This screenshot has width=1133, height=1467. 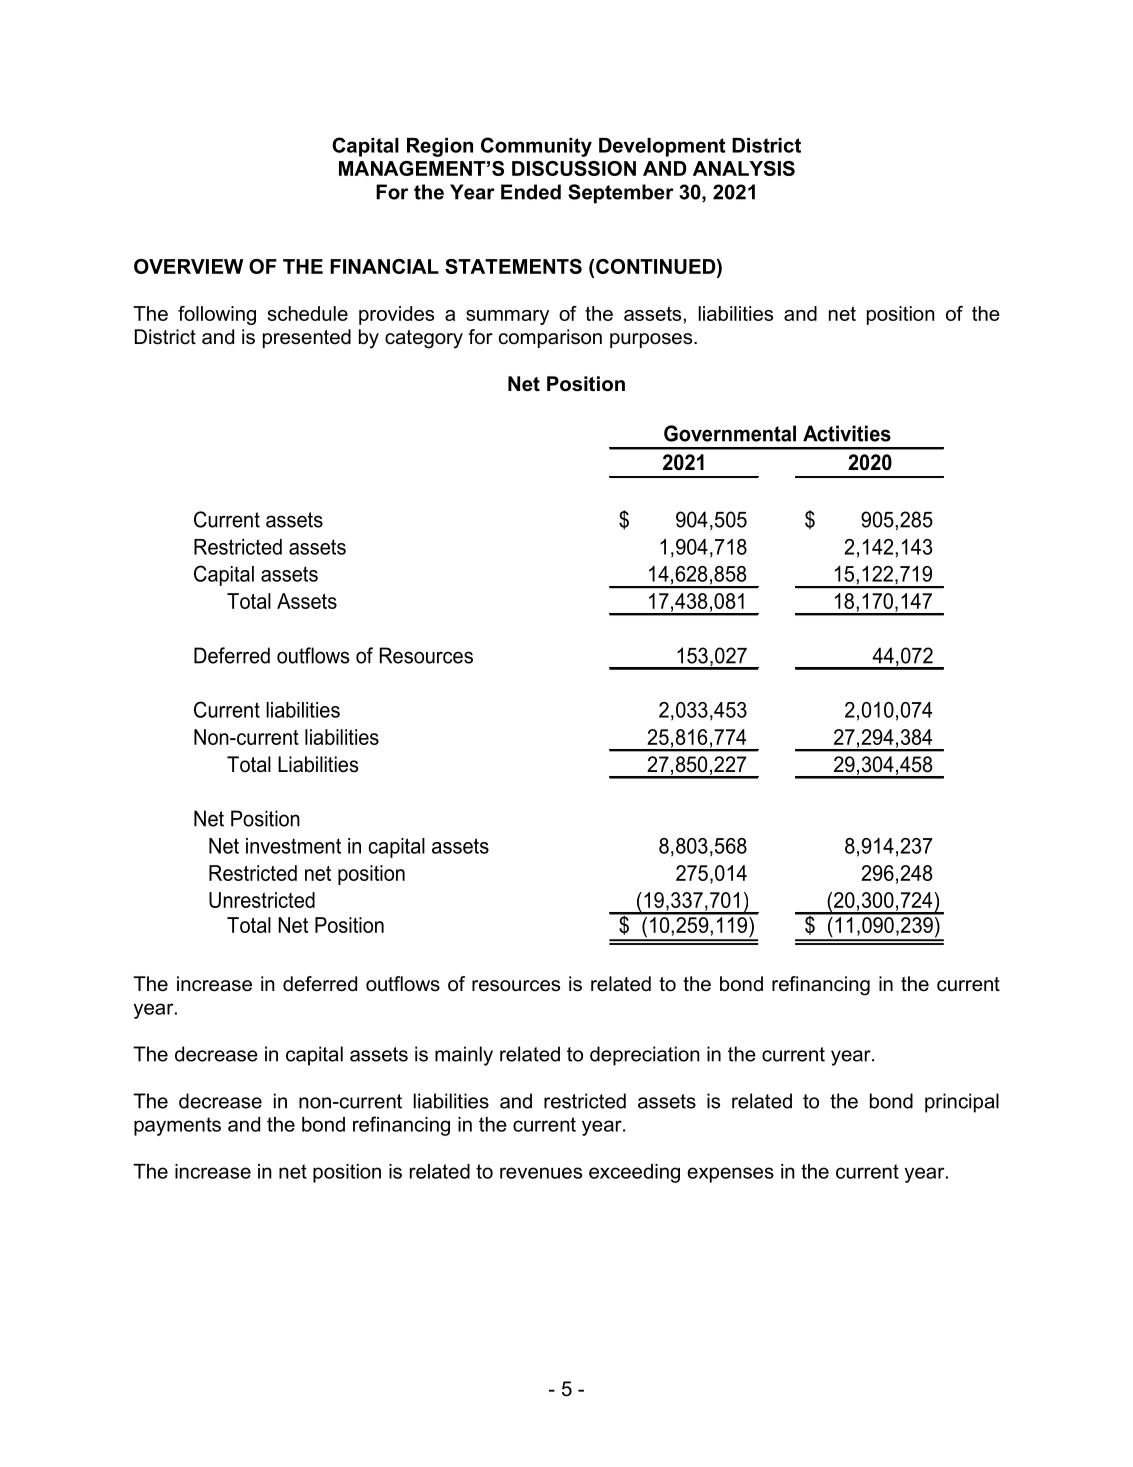 I want to click on Activities, so click(x=847, y=433).
